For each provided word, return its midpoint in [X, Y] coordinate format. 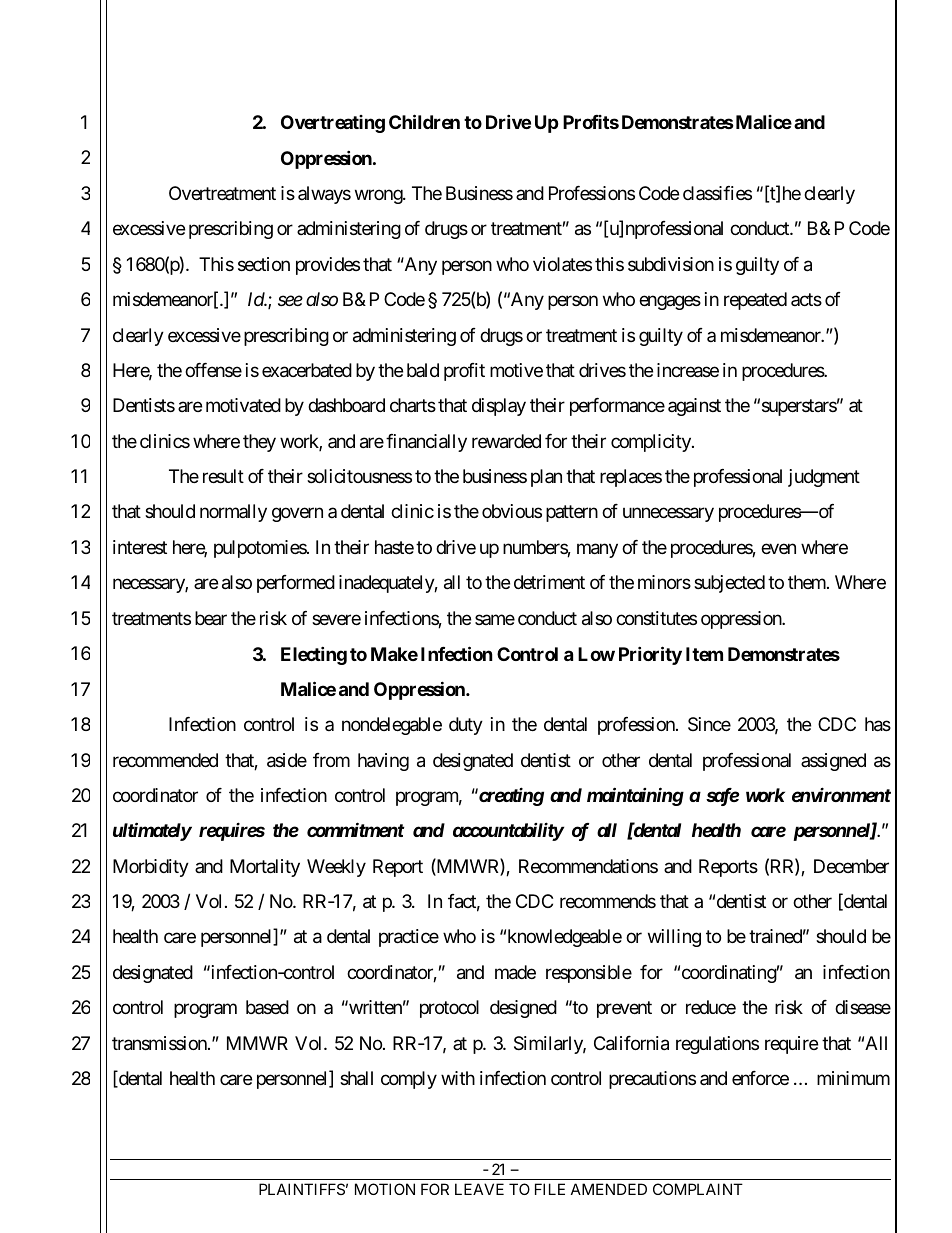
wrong [379, 196]
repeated [755, 301]
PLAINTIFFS [302, 1189]
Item [704, 654]
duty [466, 726]
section [264, 264]
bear [211, 618]
